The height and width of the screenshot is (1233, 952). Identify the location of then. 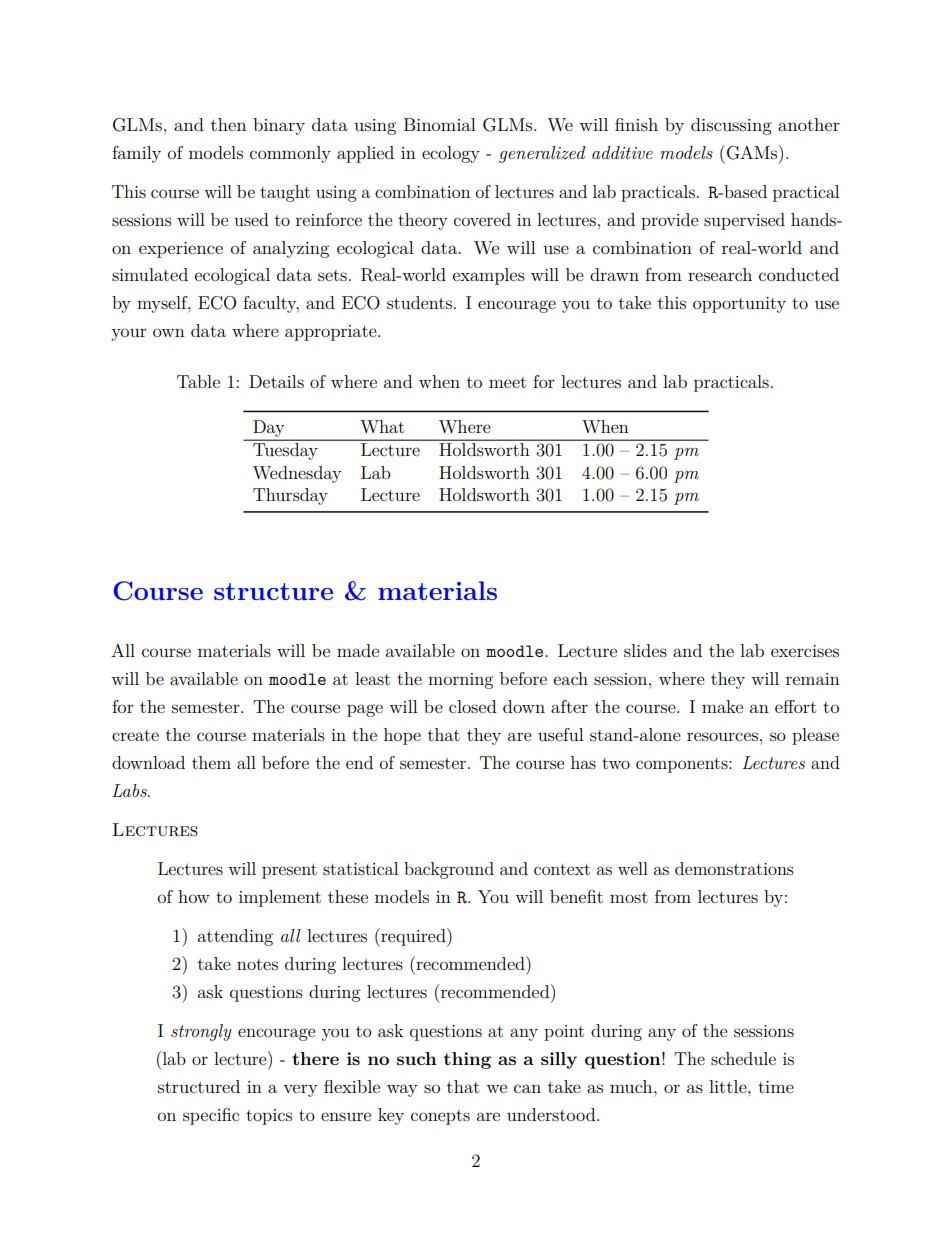
(228, 124).
